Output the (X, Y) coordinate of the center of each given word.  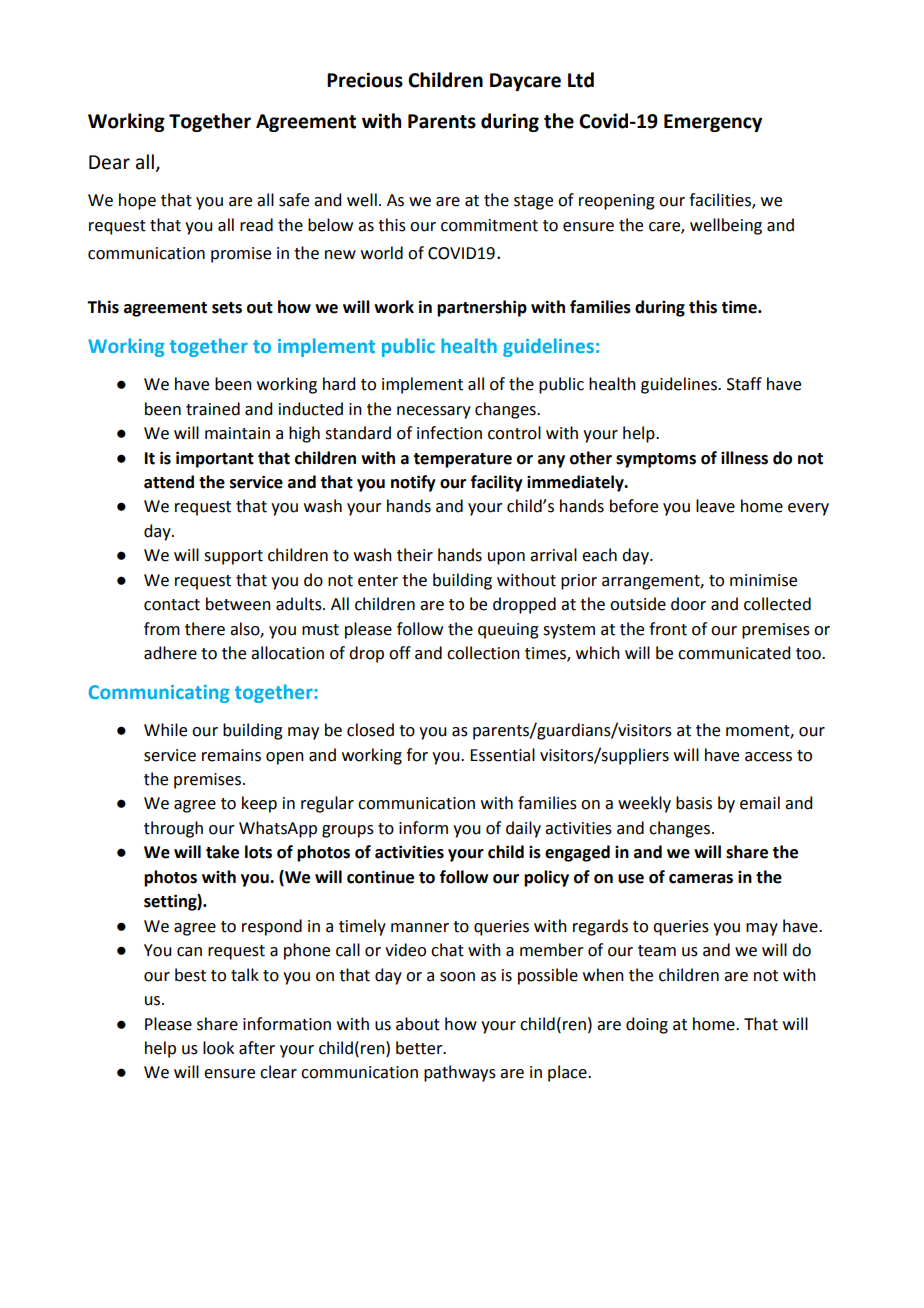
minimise (763, 580)
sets (227, 308)
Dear (109, 162)
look (218, 1048)
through (173, 829)
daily (523, 829)
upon (506, 558)
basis (694, 803)
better (420, 1048)
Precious (365, 80)
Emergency (713, 123)
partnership (482, 308)
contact (172, 605)
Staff (744, 384)
